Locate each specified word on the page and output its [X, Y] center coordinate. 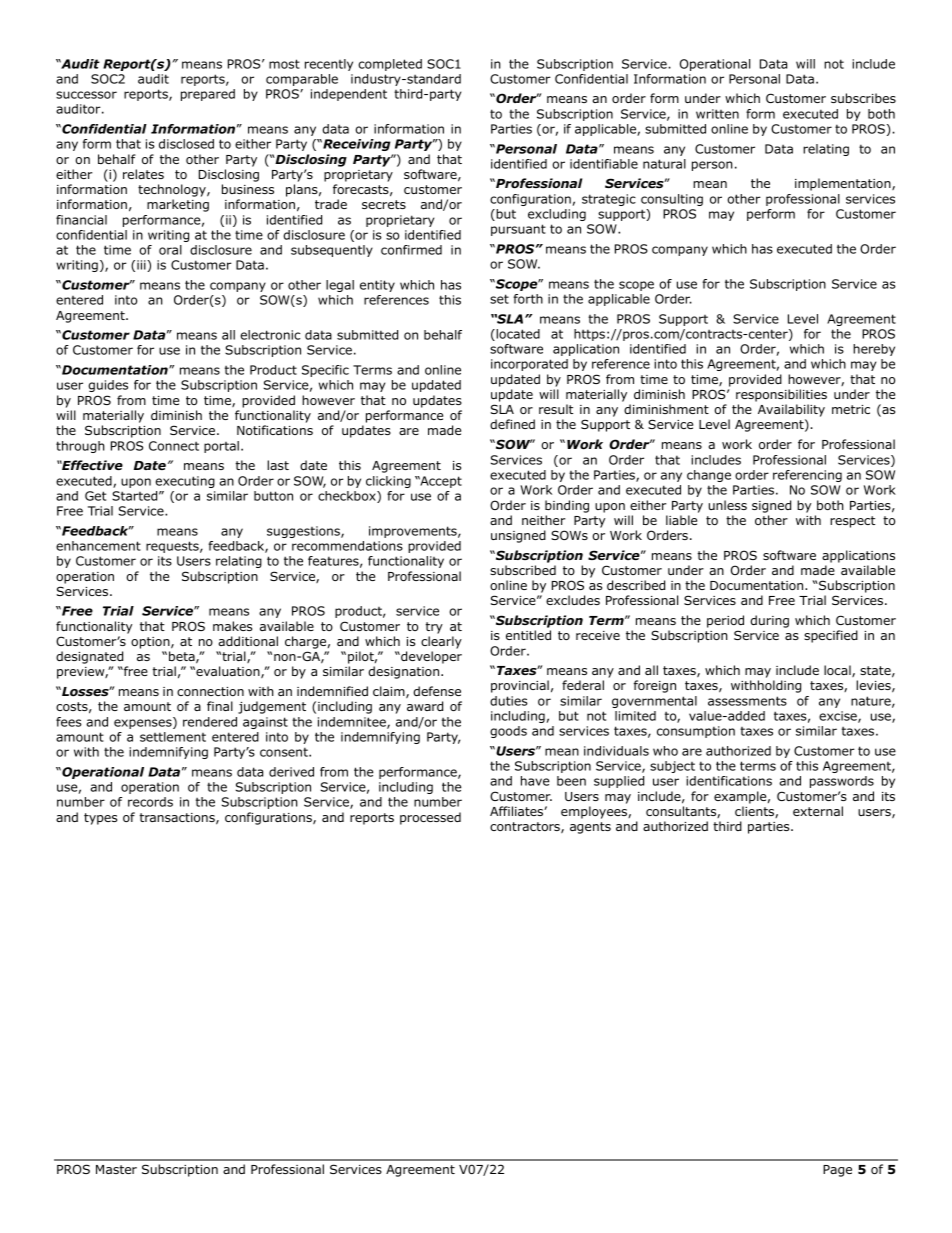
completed [390, 65]
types [100, 819]
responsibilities [781, 395]
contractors [526, 827]
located [517, 335]
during [769, 621]
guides [108, 386]
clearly [441, 642]
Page [837, 1171]
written [717, 114]
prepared [208, 95]
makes [232, 626]
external [818, 811]
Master [116, 1169]
